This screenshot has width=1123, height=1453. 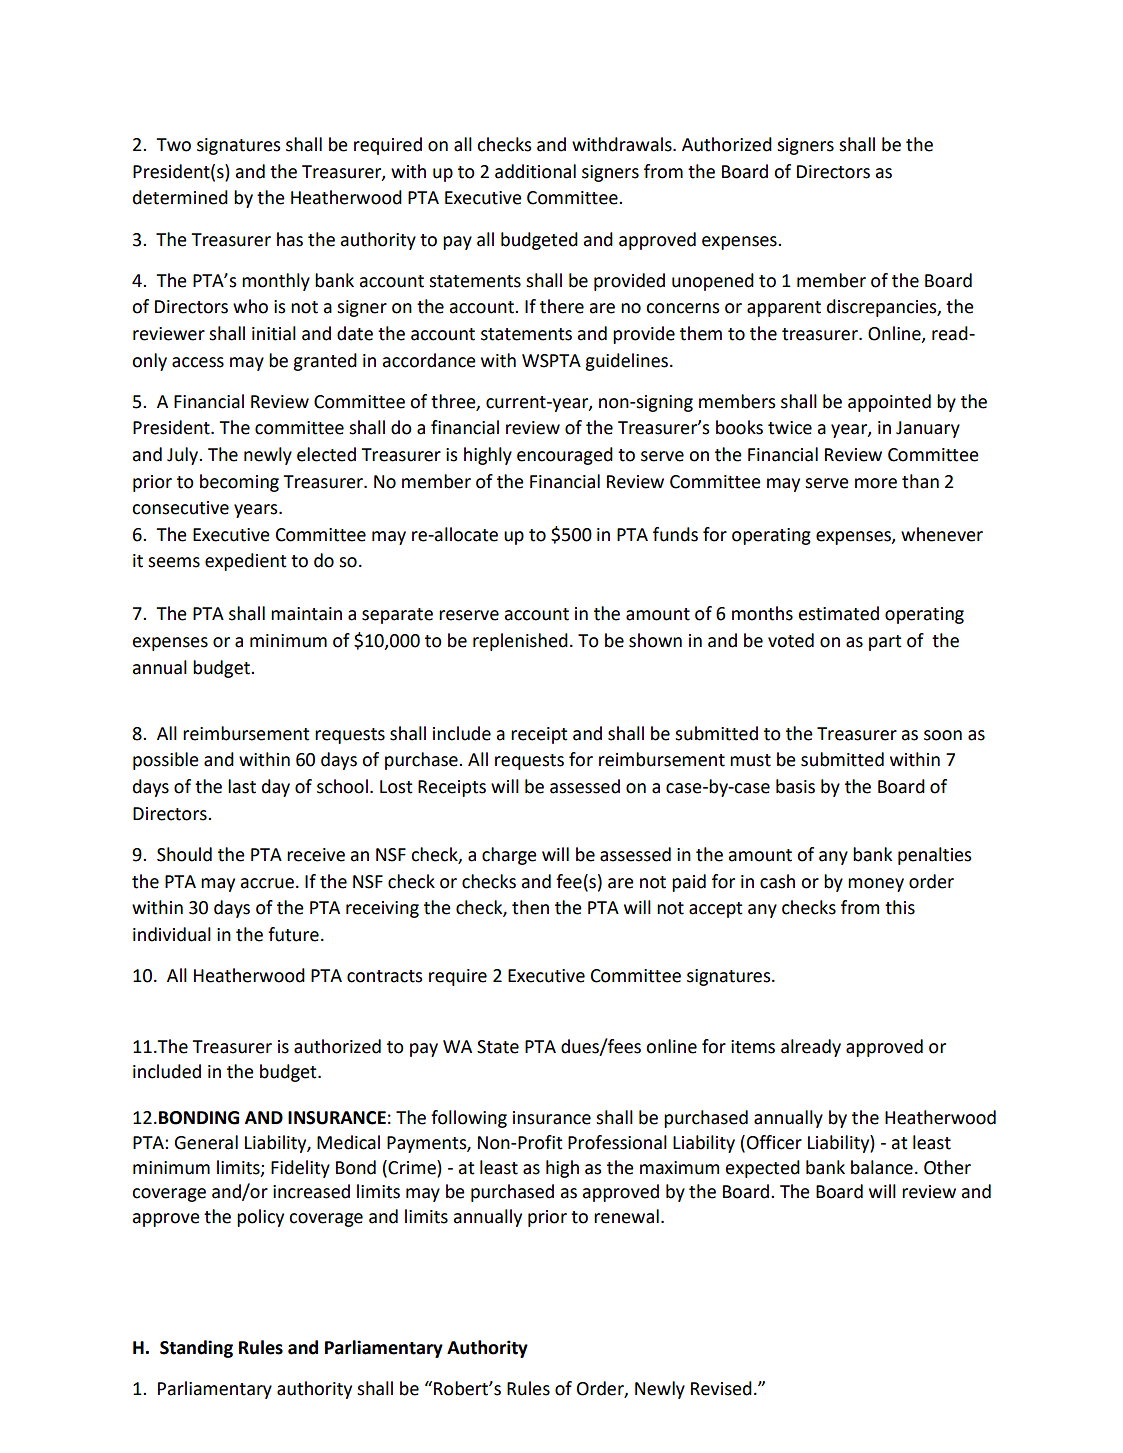 I want to click on future, so click(x=293, y=934).
